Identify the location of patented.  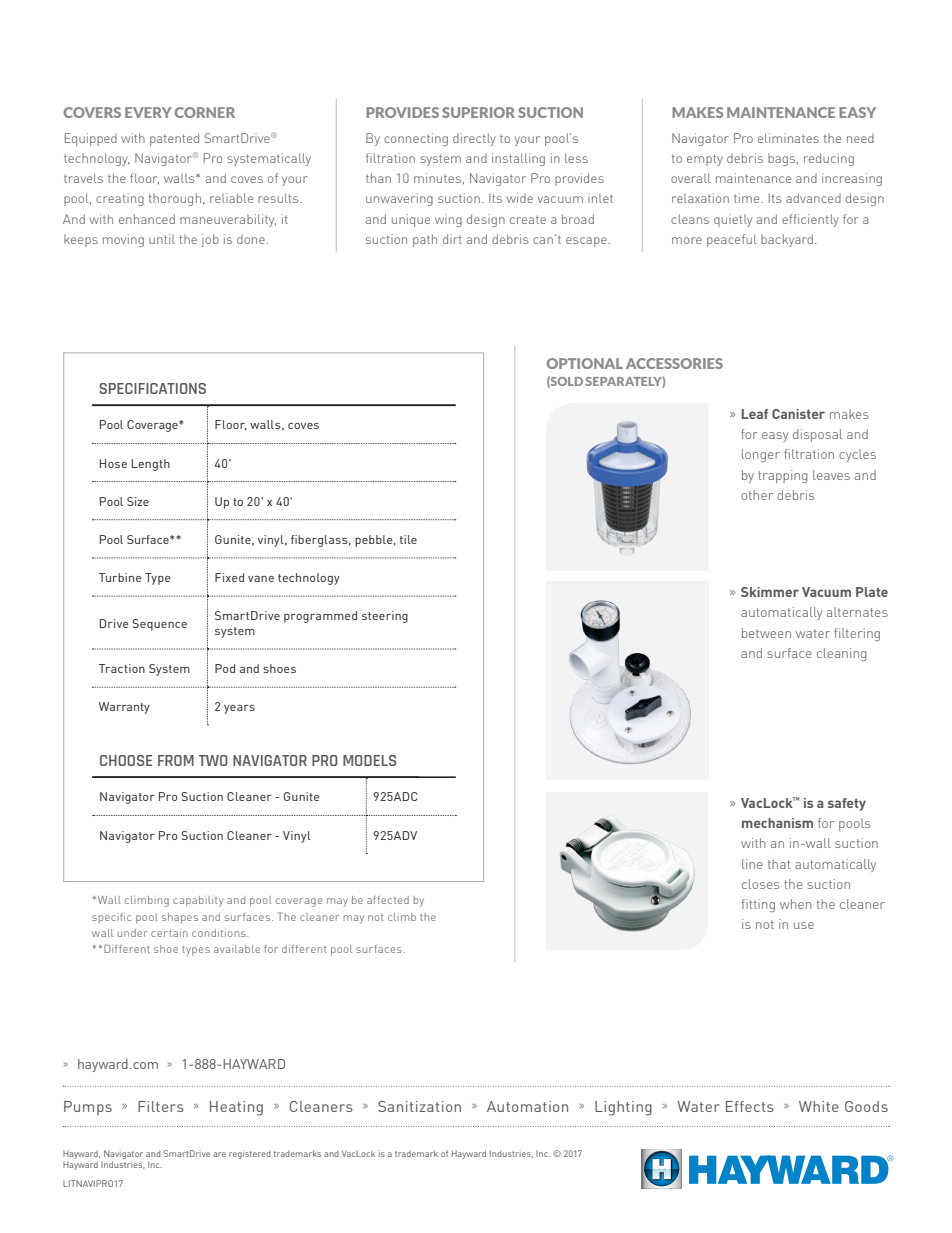
(174, 139).
